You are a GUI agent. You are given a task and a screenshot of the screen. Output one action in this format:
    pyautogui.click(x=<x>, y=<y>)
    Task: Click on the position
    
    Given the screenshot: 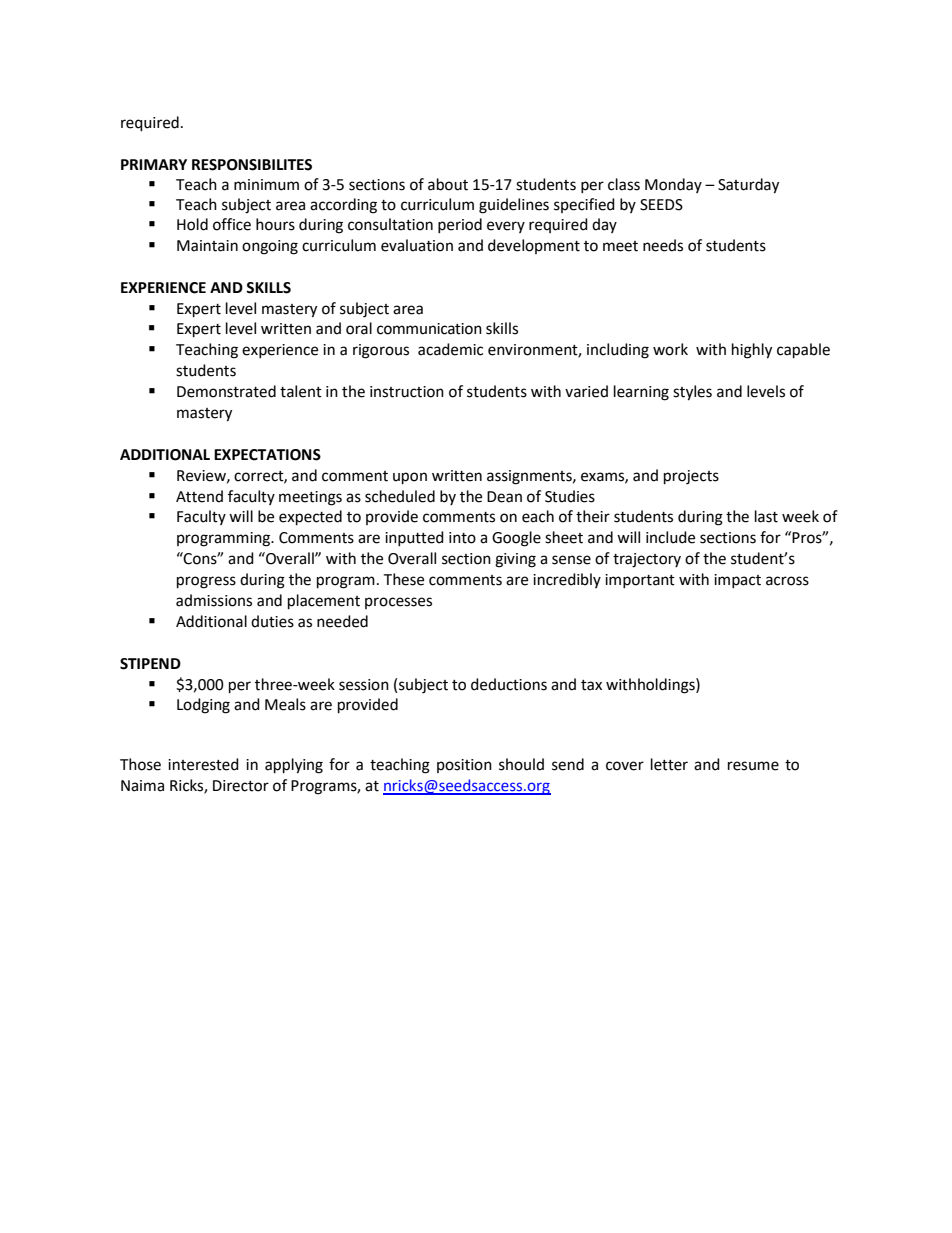 What is the action you would take?
    pyautogui.click(x=464, y=766)
